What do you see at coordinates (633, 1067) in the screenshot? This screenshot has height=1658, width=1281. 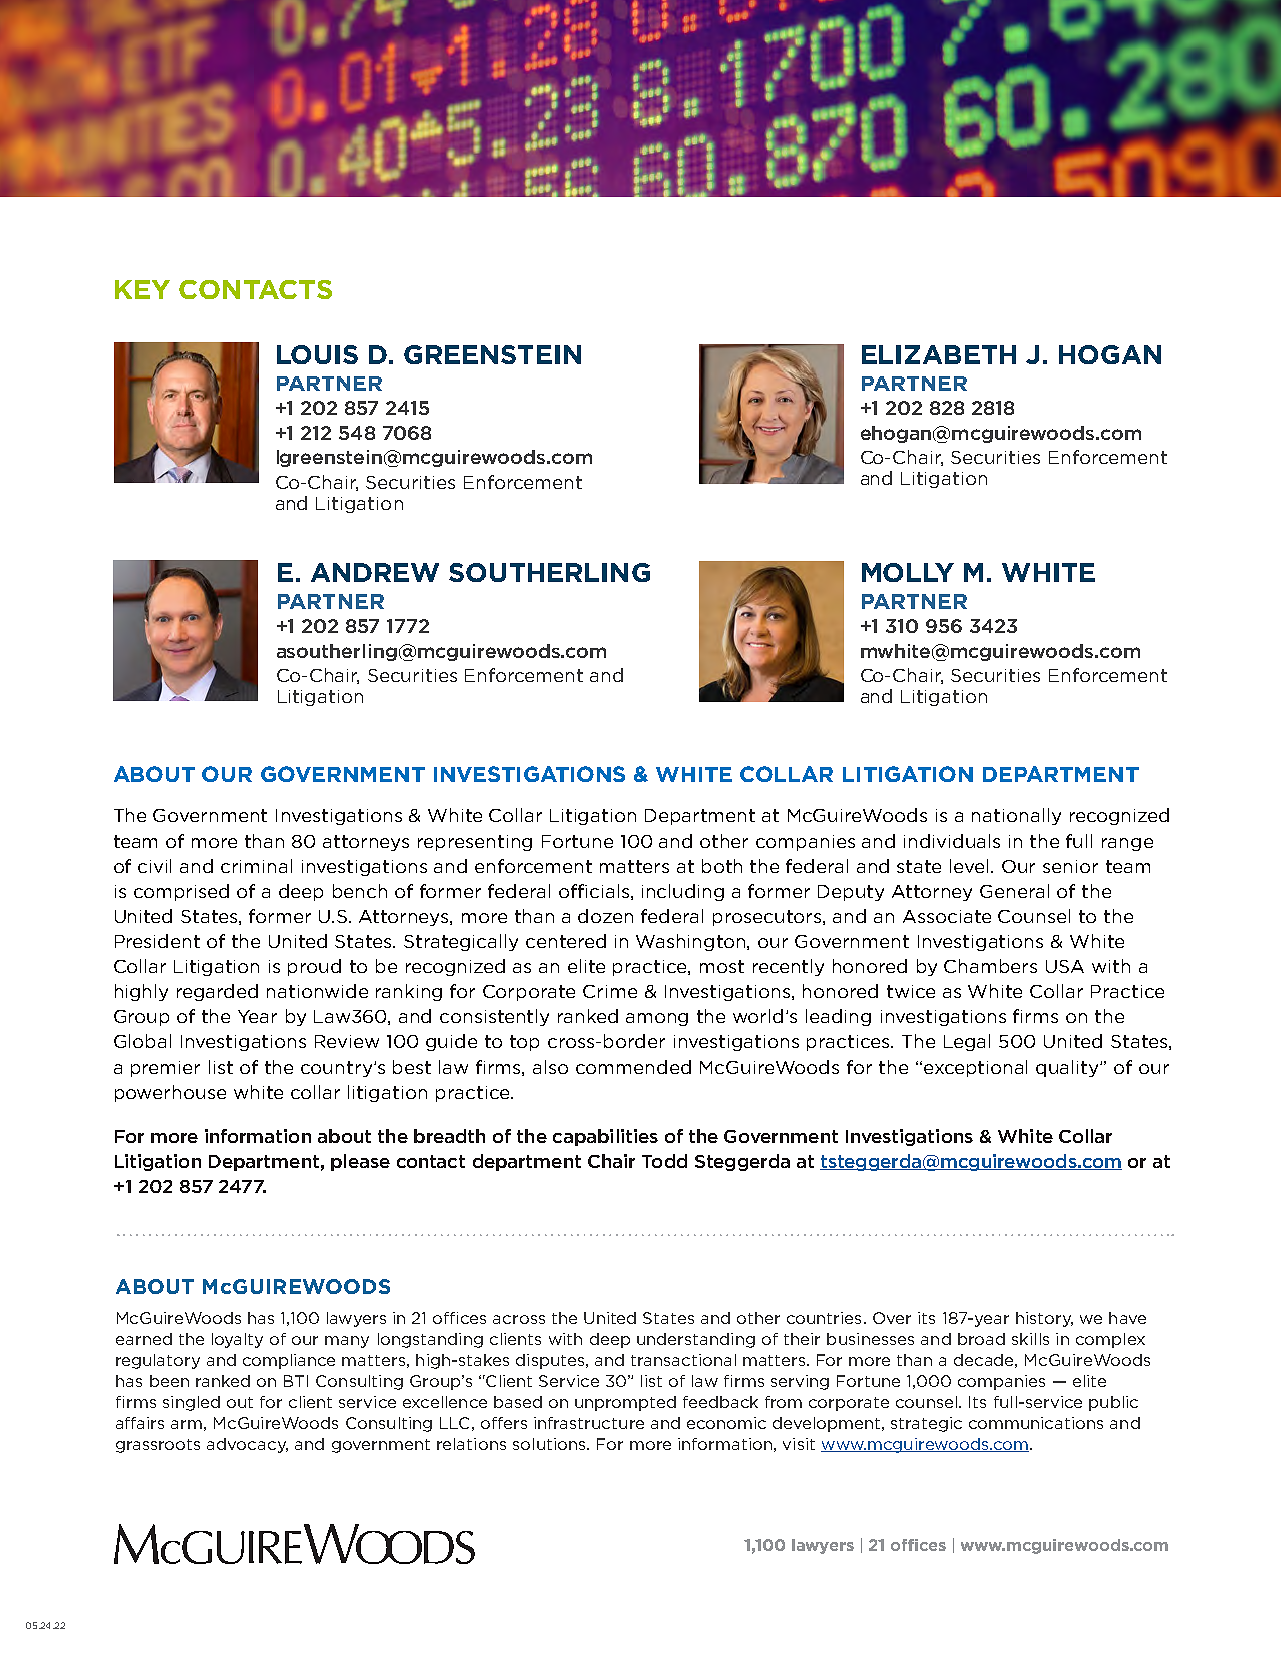 I see `commended` at bounding box center [633, 1067].
